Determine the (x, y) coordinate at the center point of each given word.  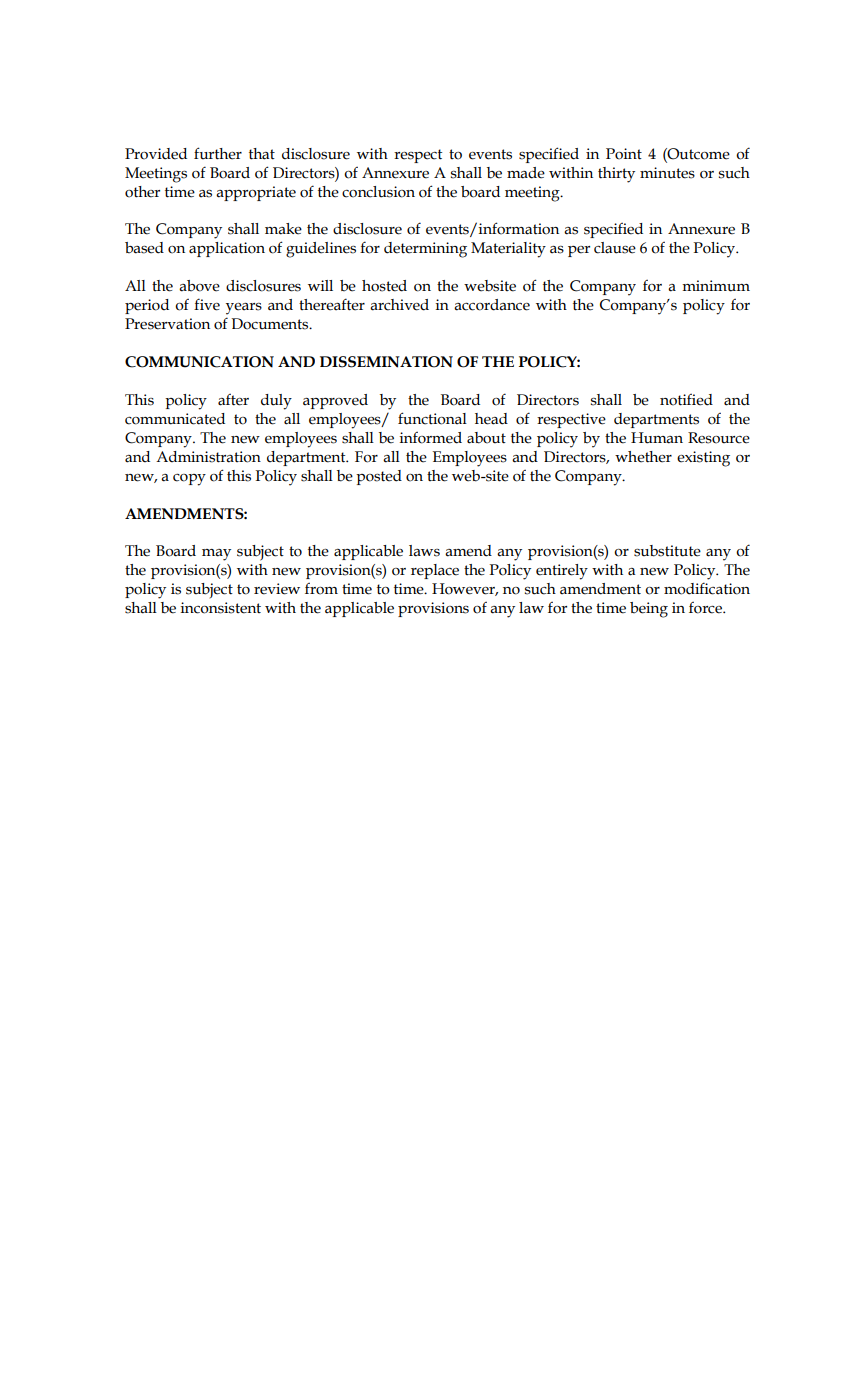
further (218, 153)
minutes (667, 173)
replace (435, 571)
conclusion (378, 192)
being (649, 610)
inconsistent (221, 608)
